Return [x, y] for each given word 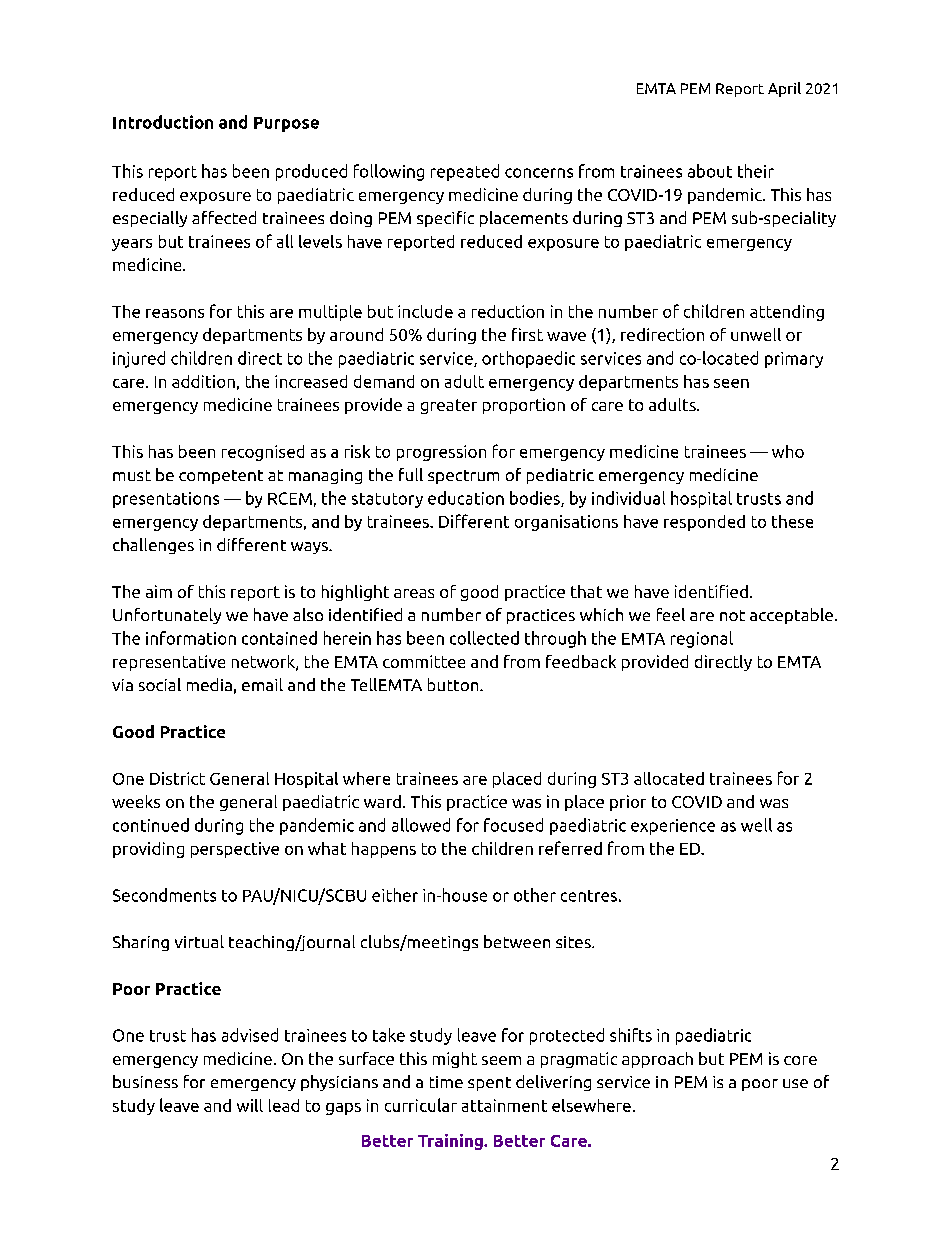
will [250, 1105]
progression [441, 453]
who [788, 451]
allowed [421, 825]
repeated [465, 172]
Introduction [163, 122]
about [710, 171]
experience [673, 827]
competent [221, 477]
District [177, 778]
